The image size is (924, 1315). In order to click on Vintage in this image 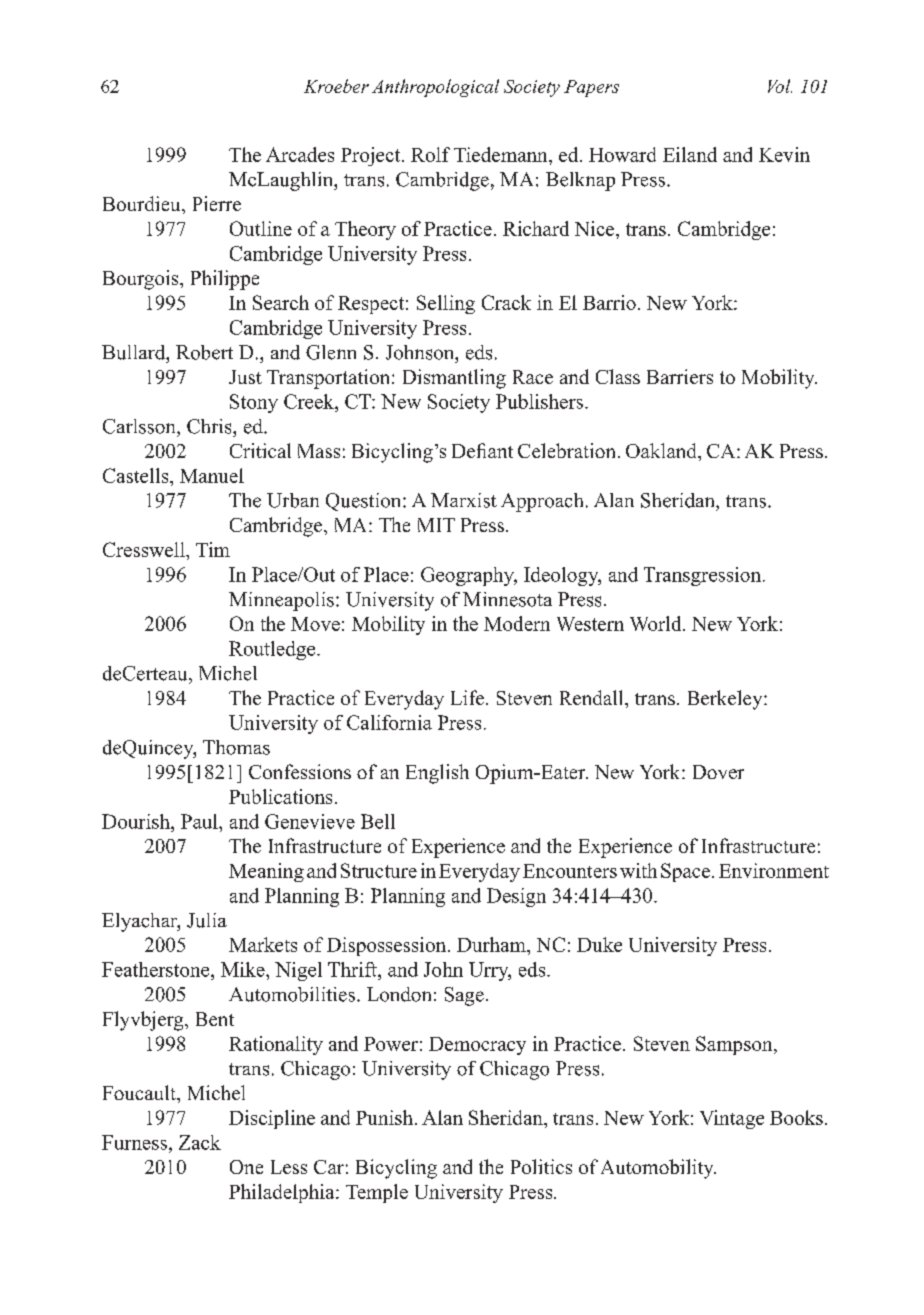, I will do `click(732, 1119)`.
